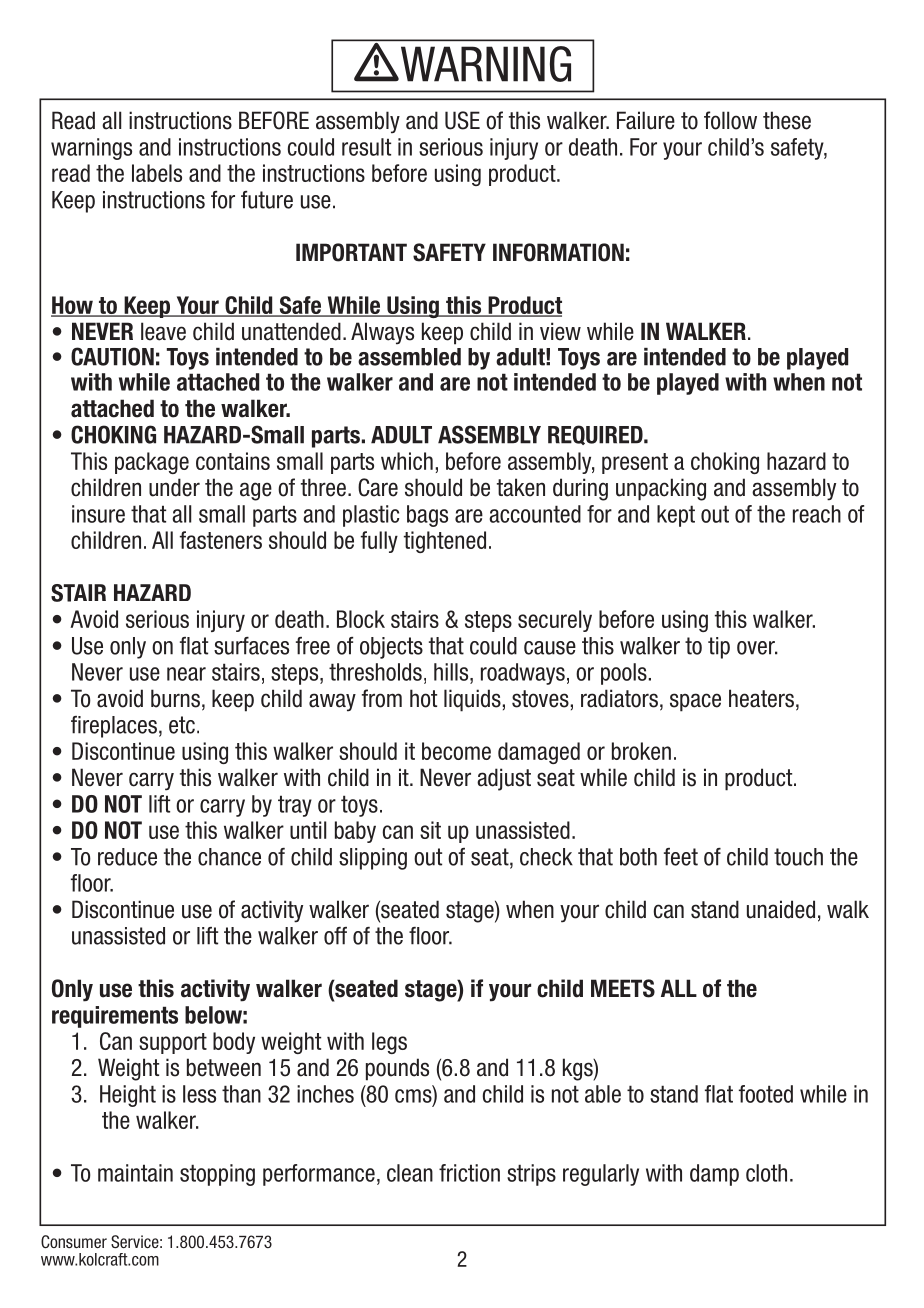 This screenshot has height=1308, width=924. I want to click on result, so click(366, 147).
